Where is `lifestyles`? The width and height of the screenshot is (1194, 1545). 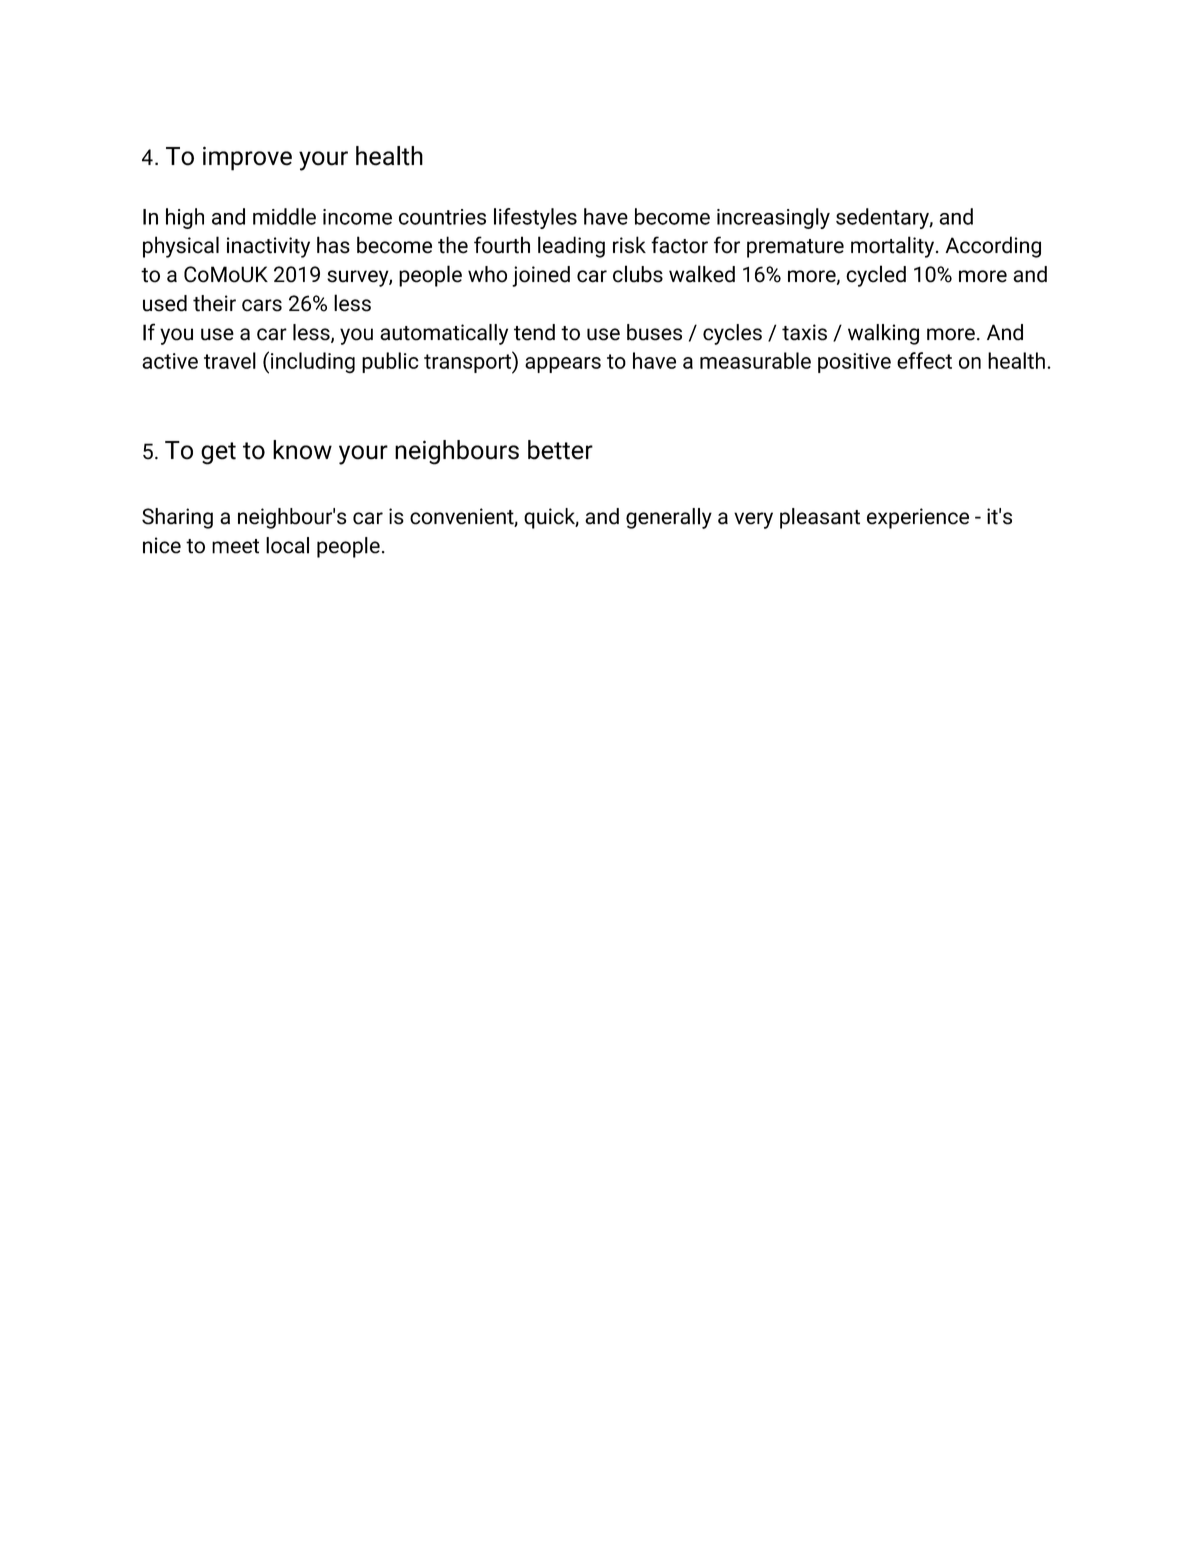 lifestyles is located at coordinates (535, 218).
